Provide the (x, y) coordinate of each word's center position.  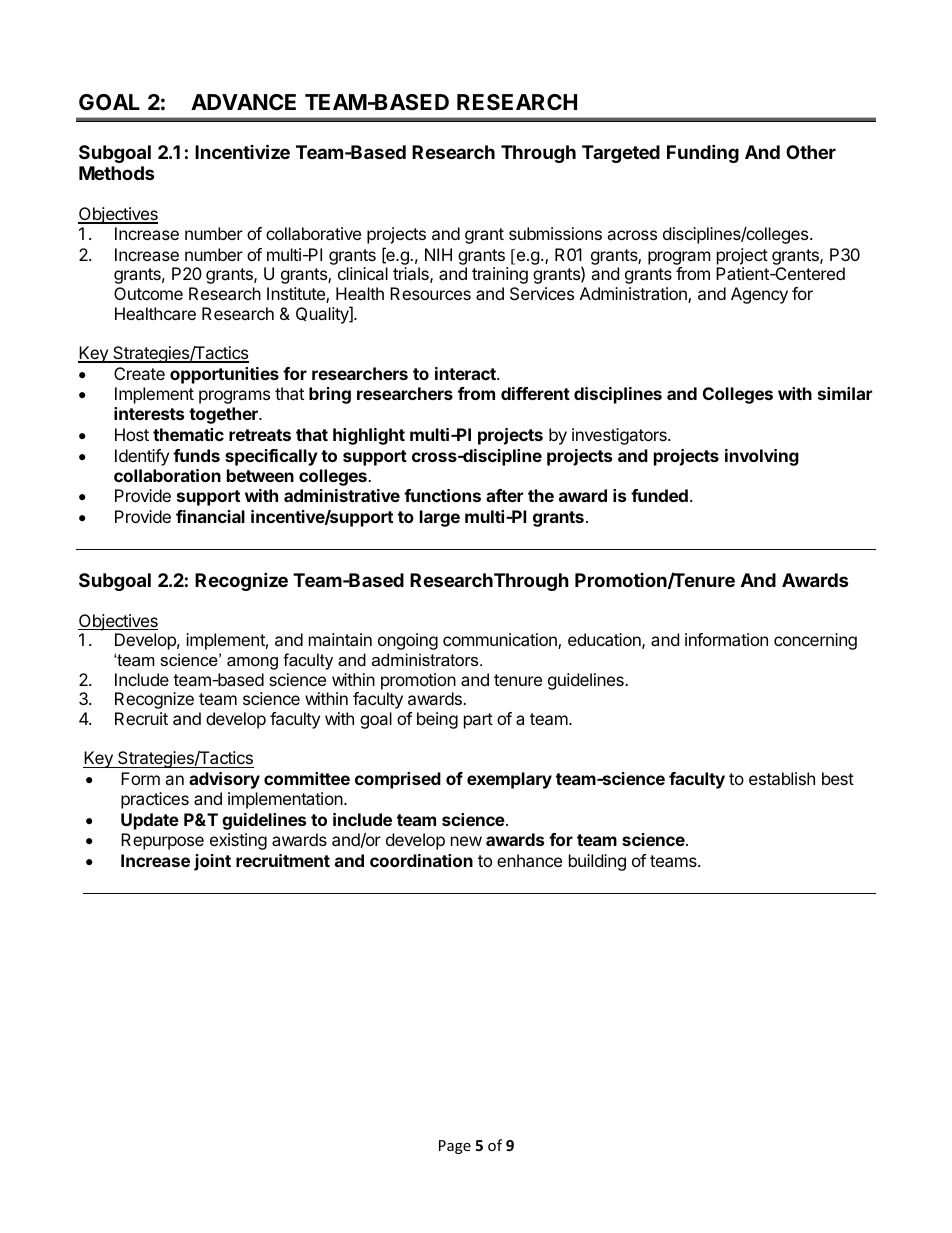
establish (782, 778)
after (504, 495)
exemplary (509, 780)
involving (762, 457)
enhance (529, 860)
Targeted (621, 154)
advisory (224, 780)
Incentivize (242, 151)
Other (811, 152)
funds (196, 455)
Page (455, 1147)
